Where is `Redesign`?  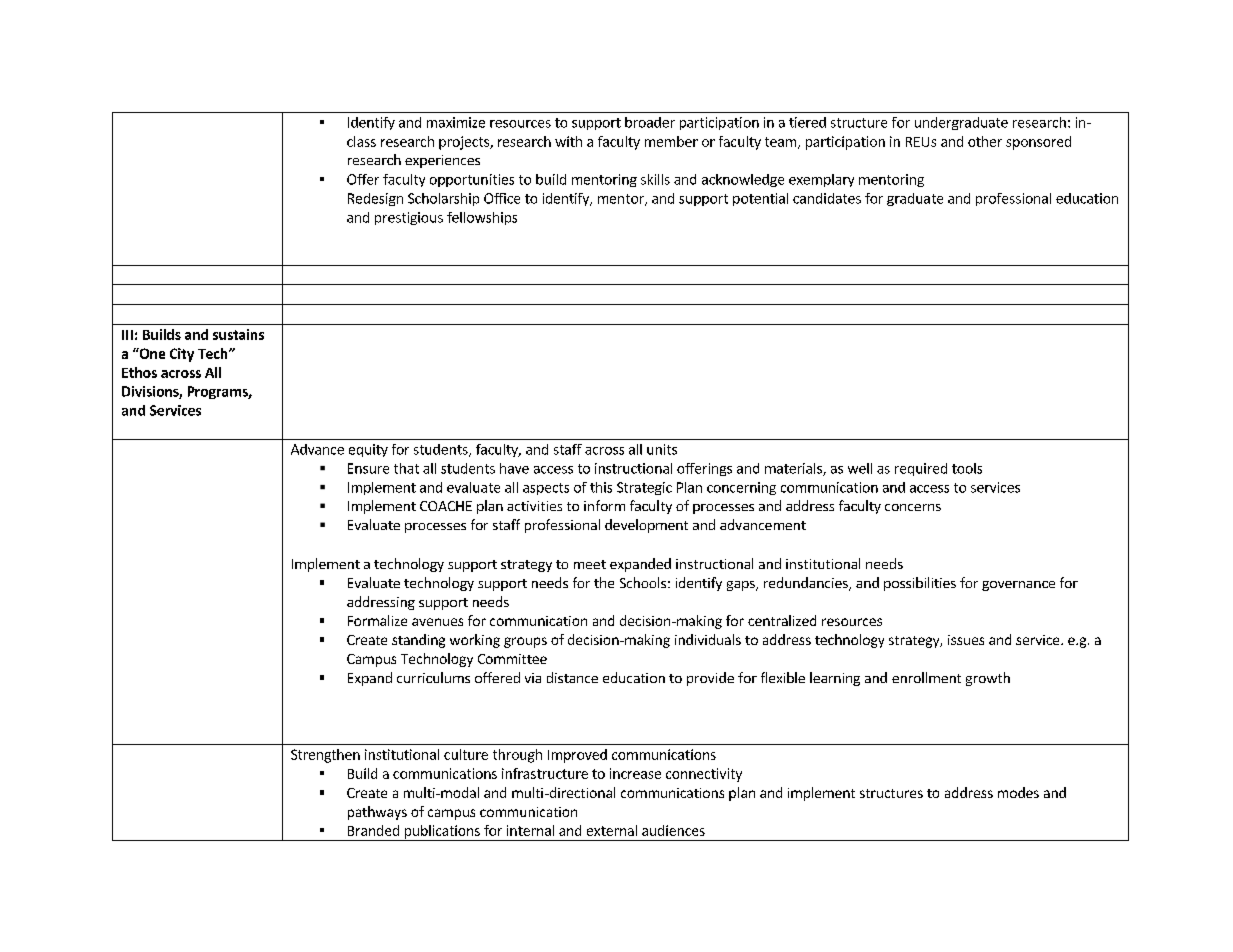
Redesign is located at coordinates (375, 199).
